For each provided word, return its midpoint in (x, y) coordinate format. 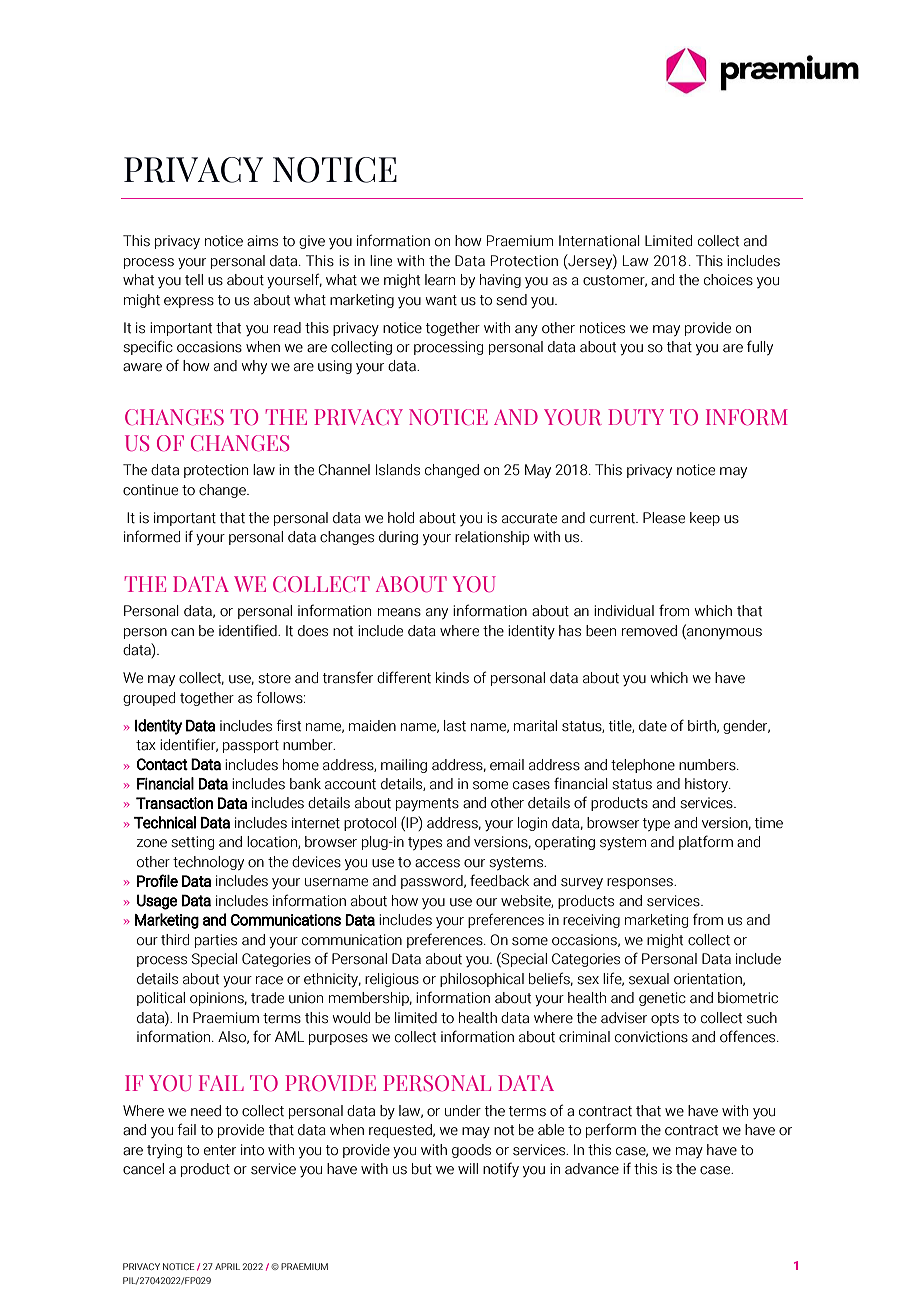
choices (728, 280)
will (468, 1168)
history (707, 785)
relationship (492, 538)
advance (592, 1169)
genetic (662, 999)
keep (705, 519)
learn (440, 280)
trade (267, 998)
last (455, 726)
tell (194, 280)
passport (251, 746)
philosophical (482, 980)
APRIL (227, 1266)
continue (150, 490)
